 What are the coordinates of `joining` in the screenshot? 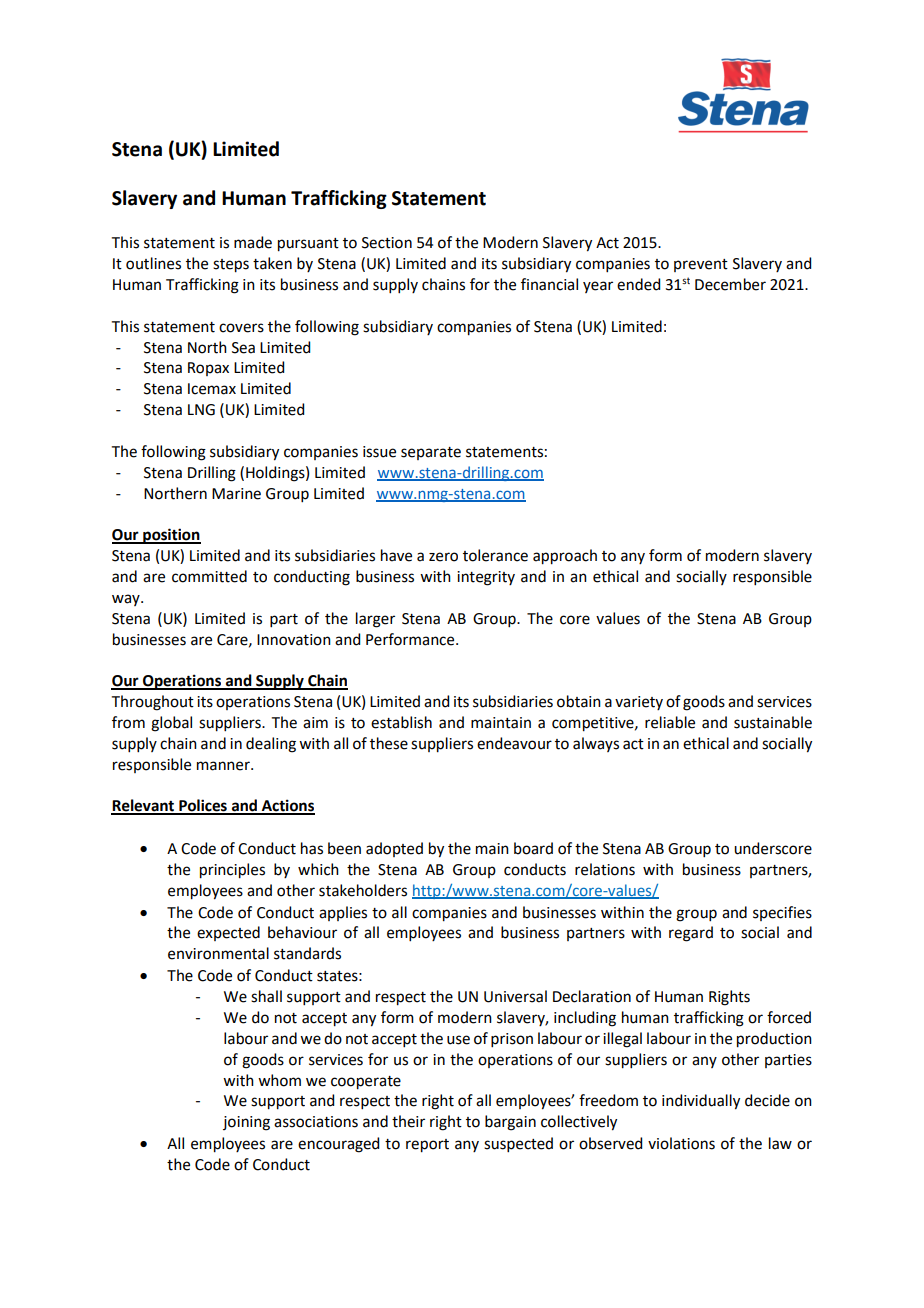 It's located at (246, 1123).
